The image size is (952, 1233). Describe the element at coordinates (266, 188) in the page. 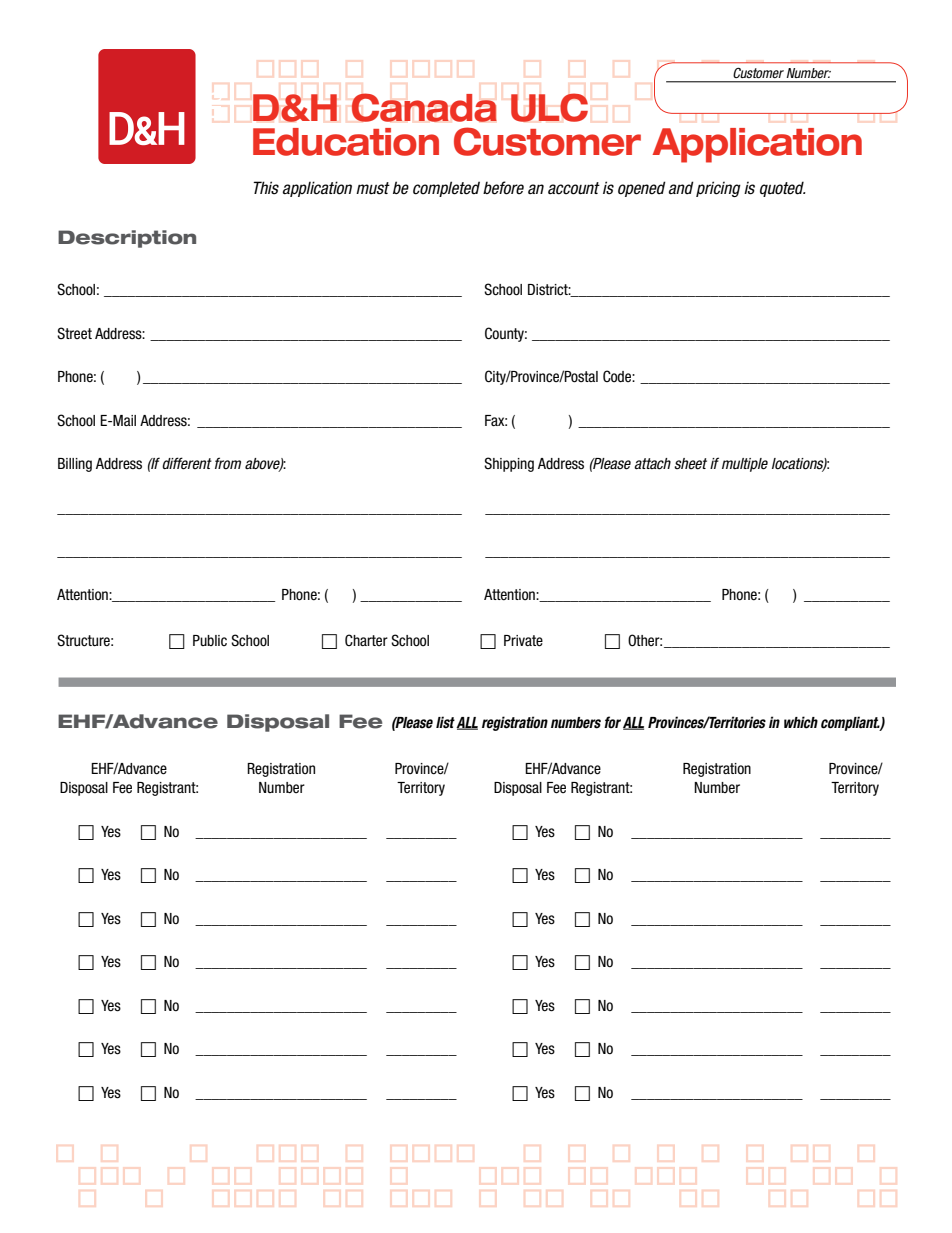

I see `This` at that location.
